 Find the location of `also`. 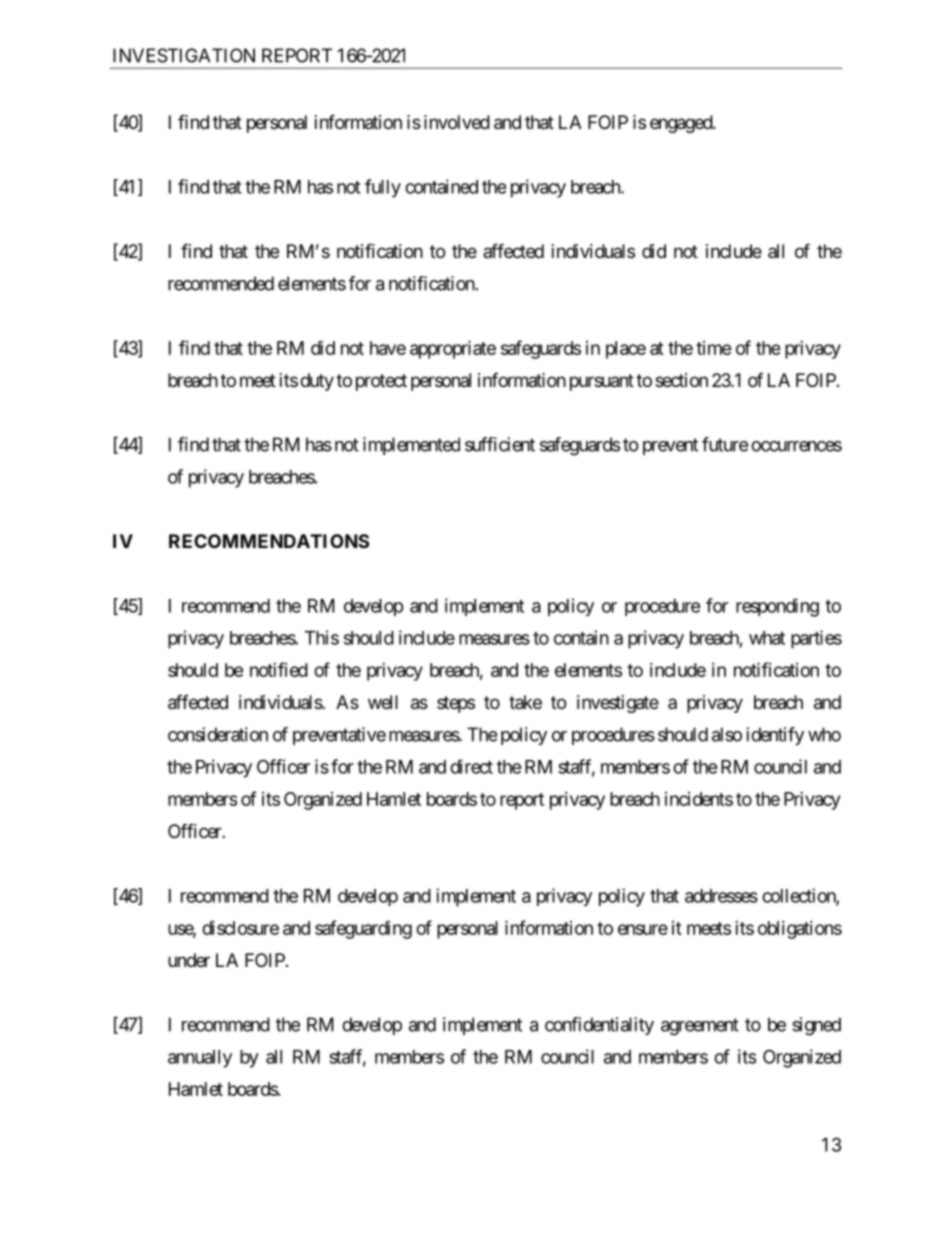

also is located at coordinates (727, 734).
